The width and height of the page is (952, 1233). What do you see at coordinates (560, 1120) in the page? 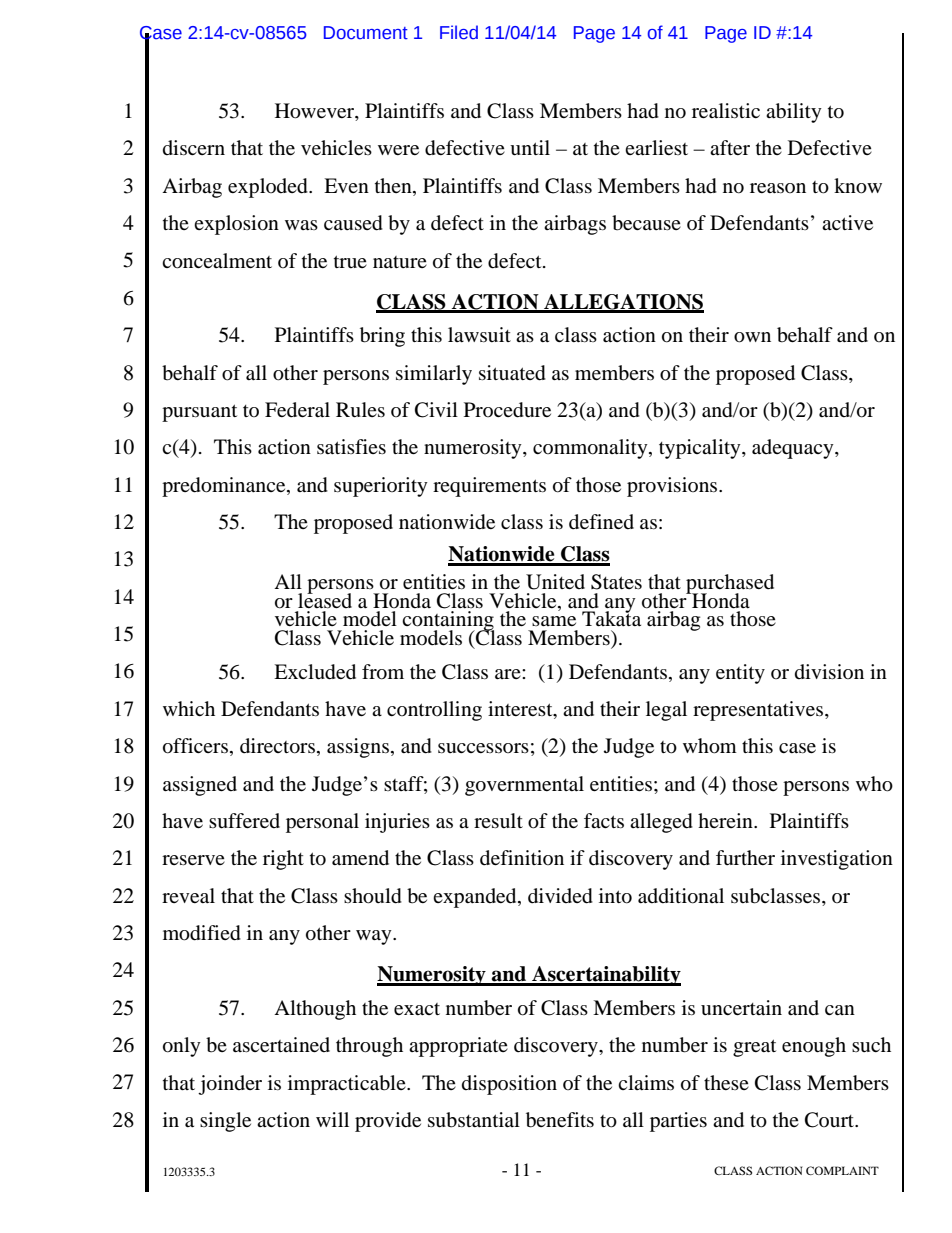
I see `benefits` at bounding box center [560, 1120].
